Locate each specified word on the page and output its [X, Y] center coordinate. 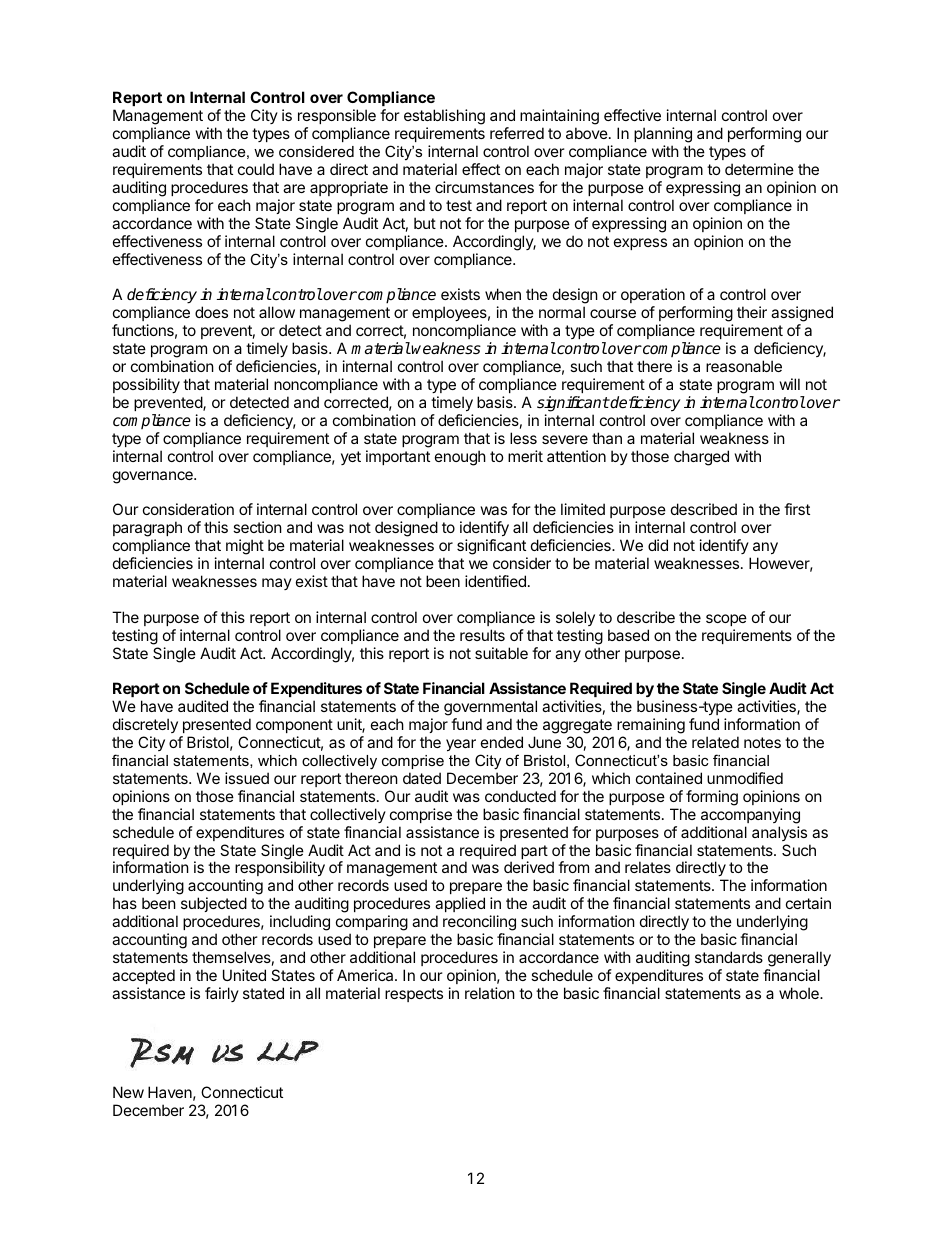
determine [759, 169]
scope [726, 620]
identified [495, 581]
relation [490, 993]
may [277, 584]
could [256, 169]
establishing [444, 118]
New [128, 1092]
